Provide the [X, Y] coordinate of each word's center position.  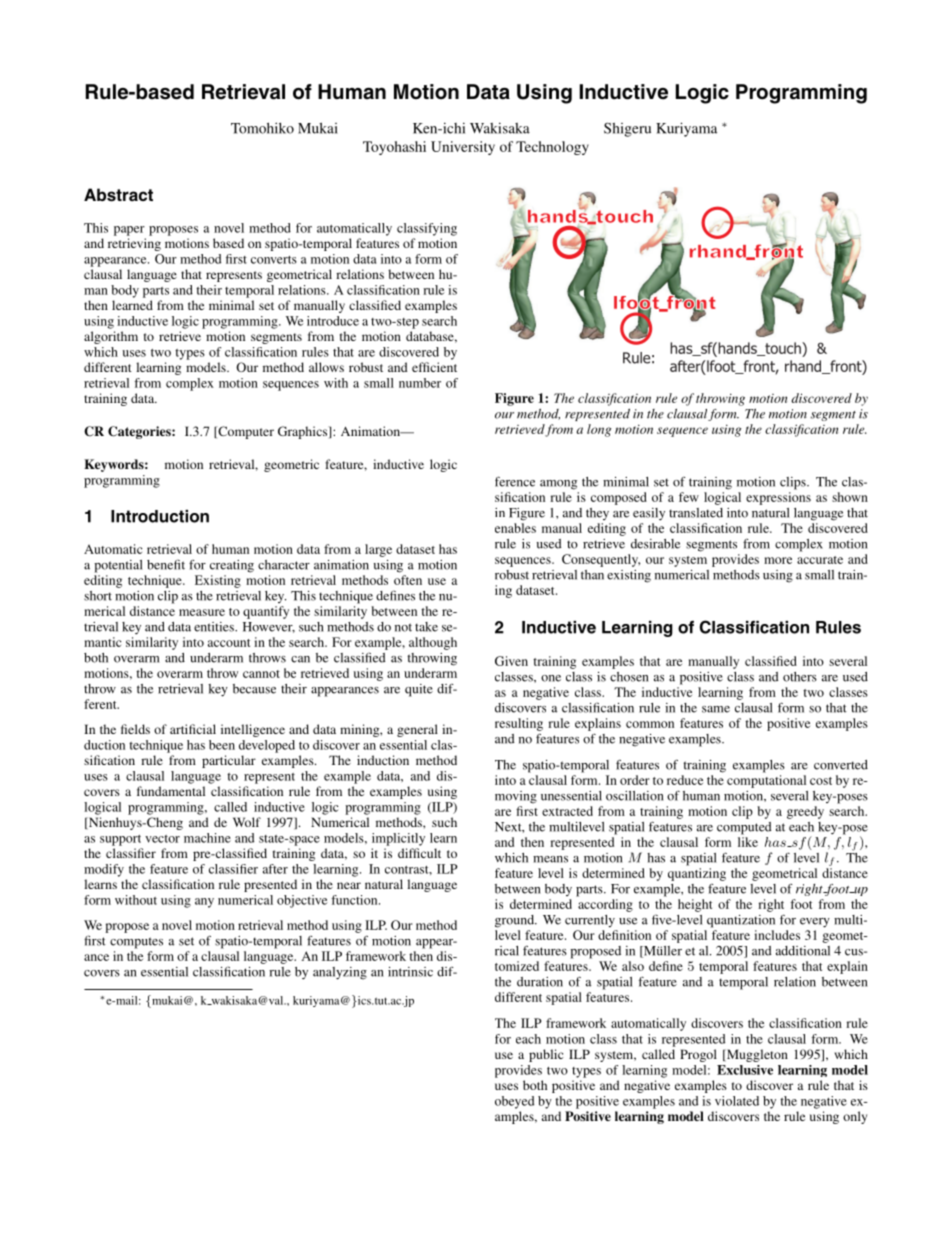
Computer [245, 432]
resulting [519, 724]
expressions [778, 498]
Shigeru [627, 130]
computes [136, 943]
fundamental [171, 791]
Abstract [118, 195]
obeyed [514, 1102]
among [558, 485]
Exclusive [745, 1070]
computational [766, 781]
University [463, 148]
